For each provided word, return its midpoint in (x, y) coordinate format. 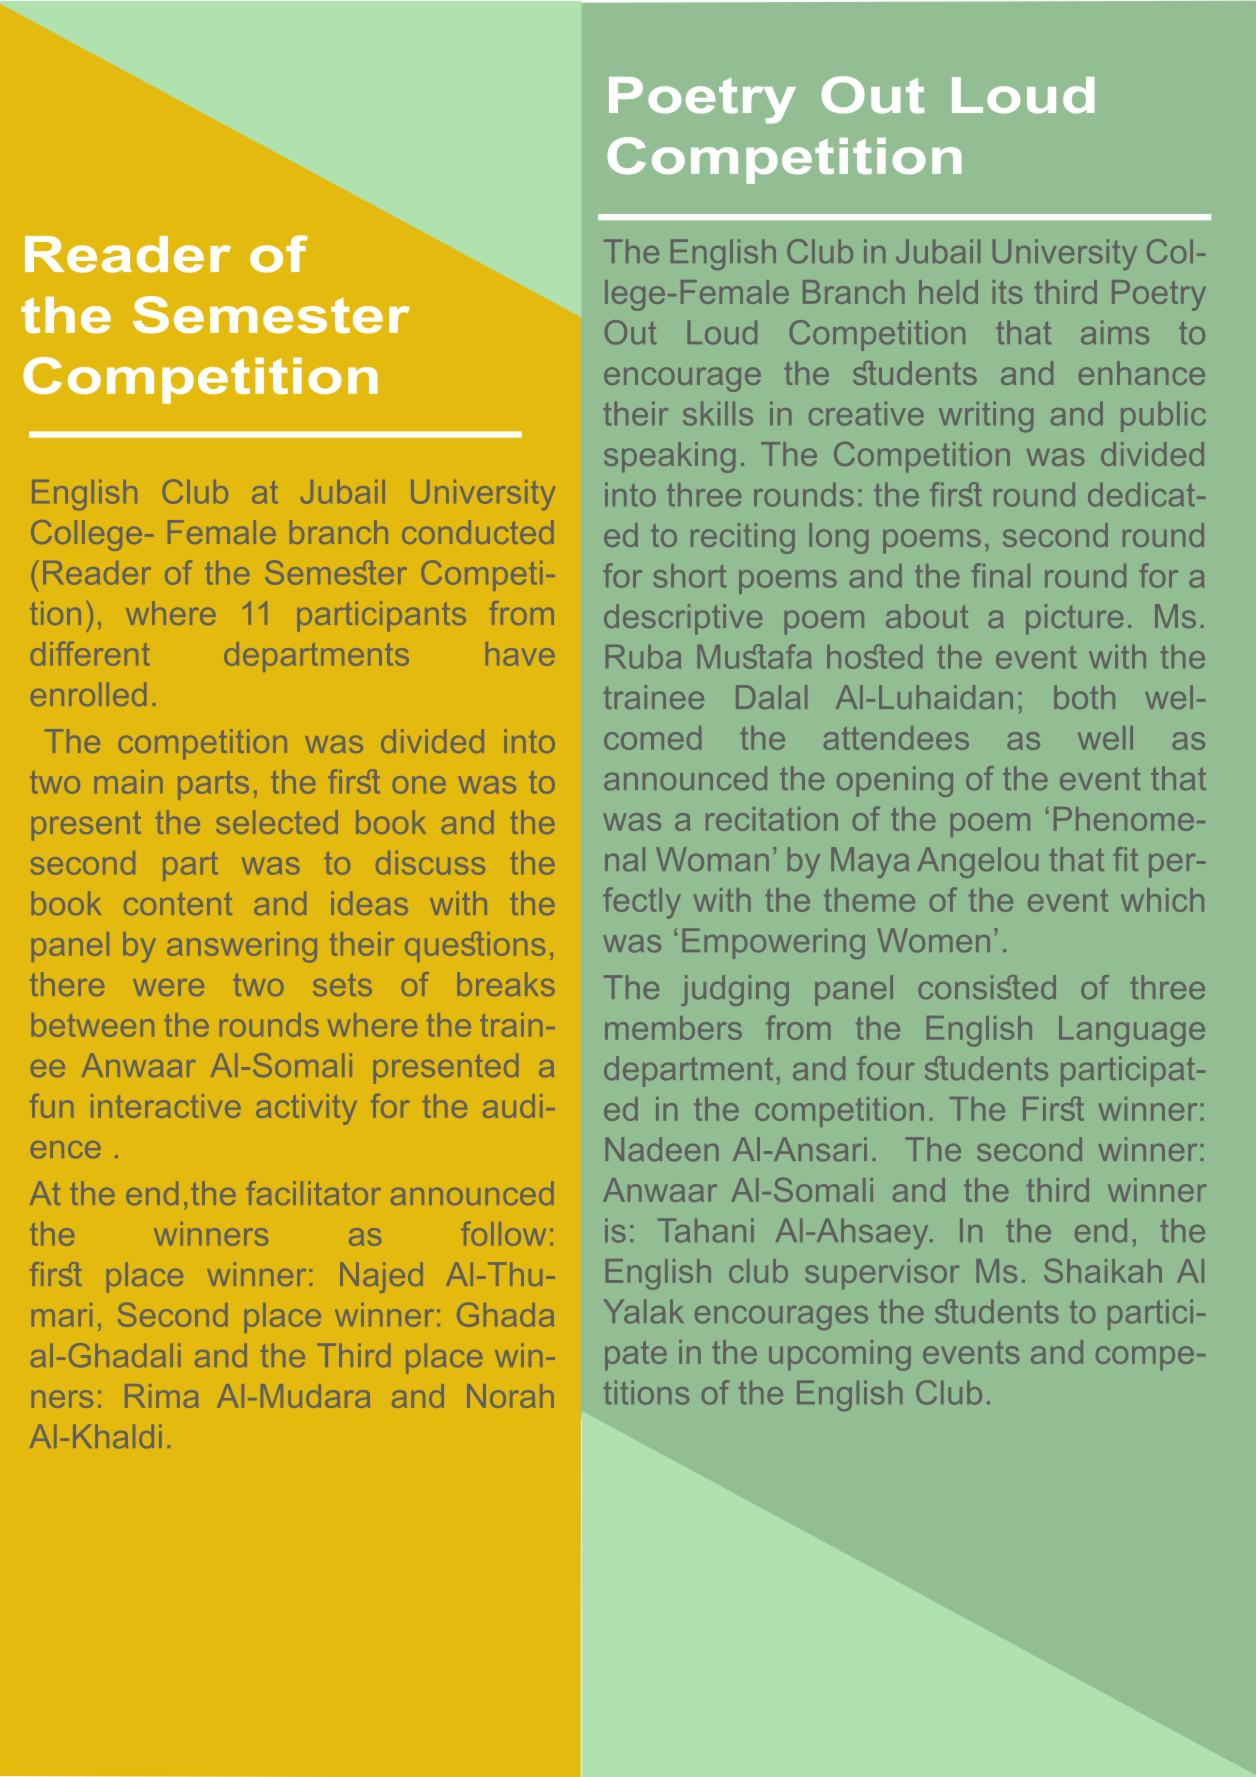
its (1007, 292)
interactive (165, 1106)
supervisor (882, 1274)
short (690, 576)
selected (277, 822)
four (886, 1068)
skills (718, 414)
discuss (430, 863)
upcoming (840, 1355)
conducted (477, 532)
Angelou (977, 862)
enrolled (88, 694)
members (673, 1028)
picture (1074, 619)
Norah (510, 1396)
